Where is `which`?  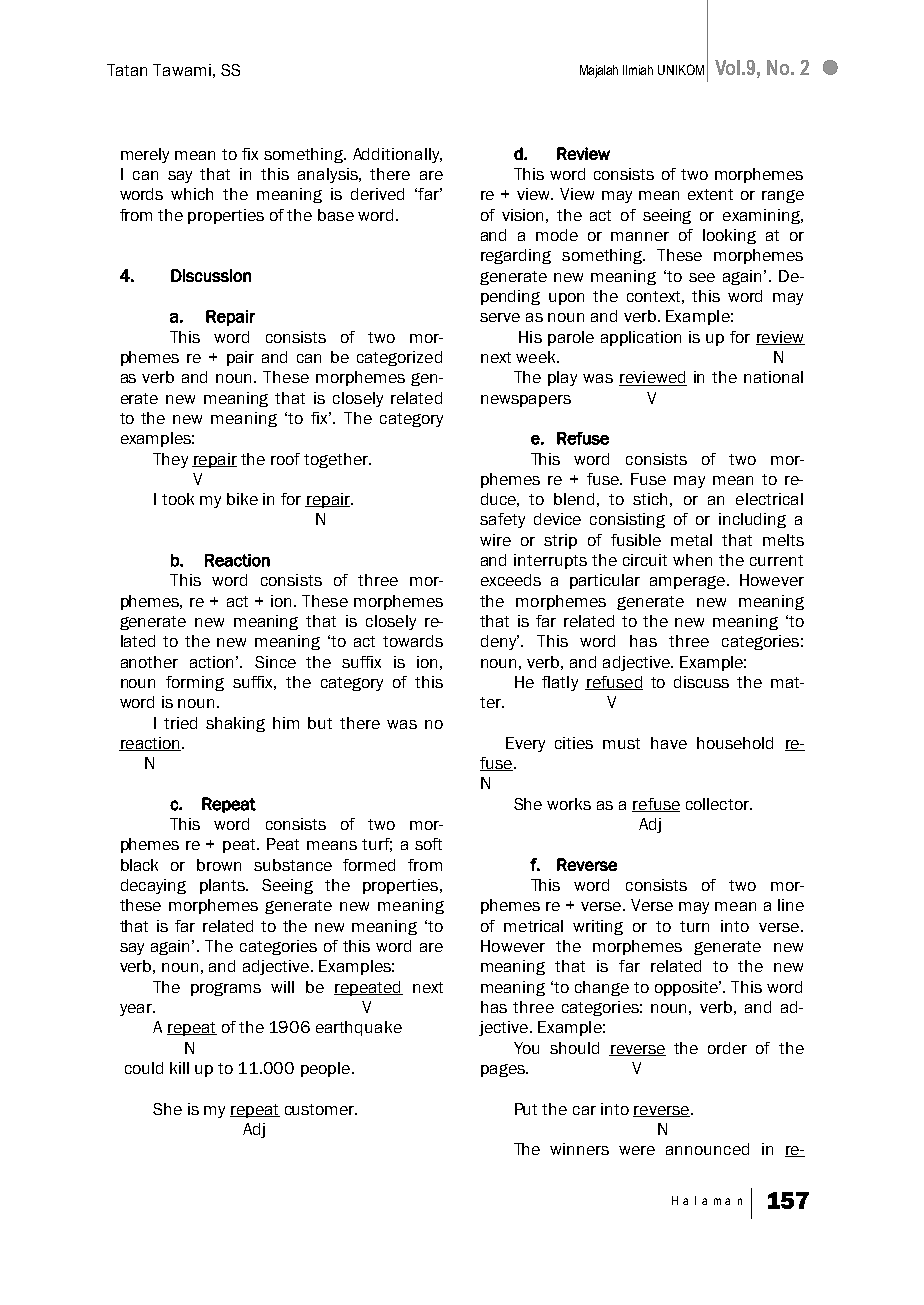
which is located at coordinates (192, 194).
